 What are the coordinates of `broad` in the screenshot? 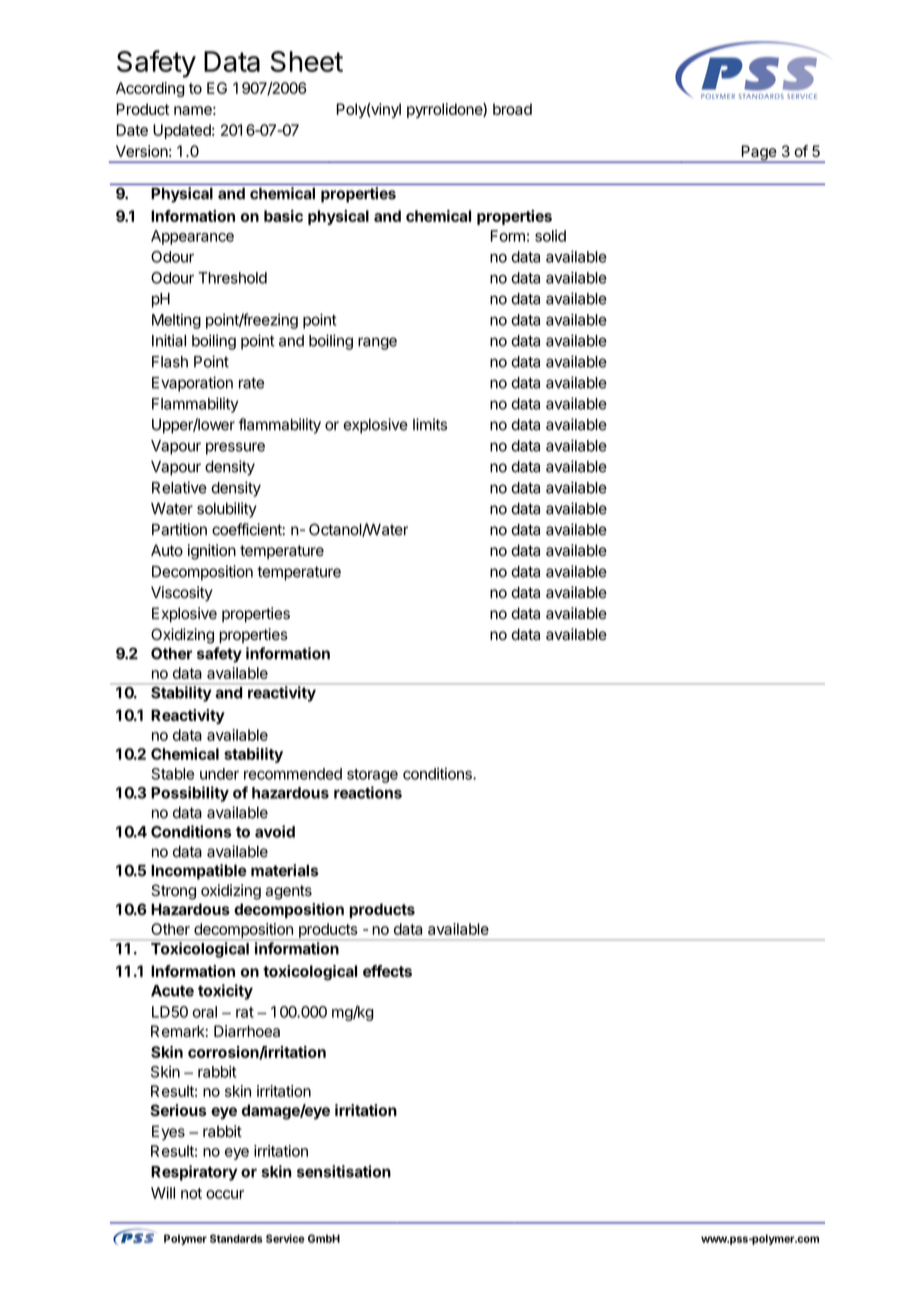 It's located at (512, 109).
